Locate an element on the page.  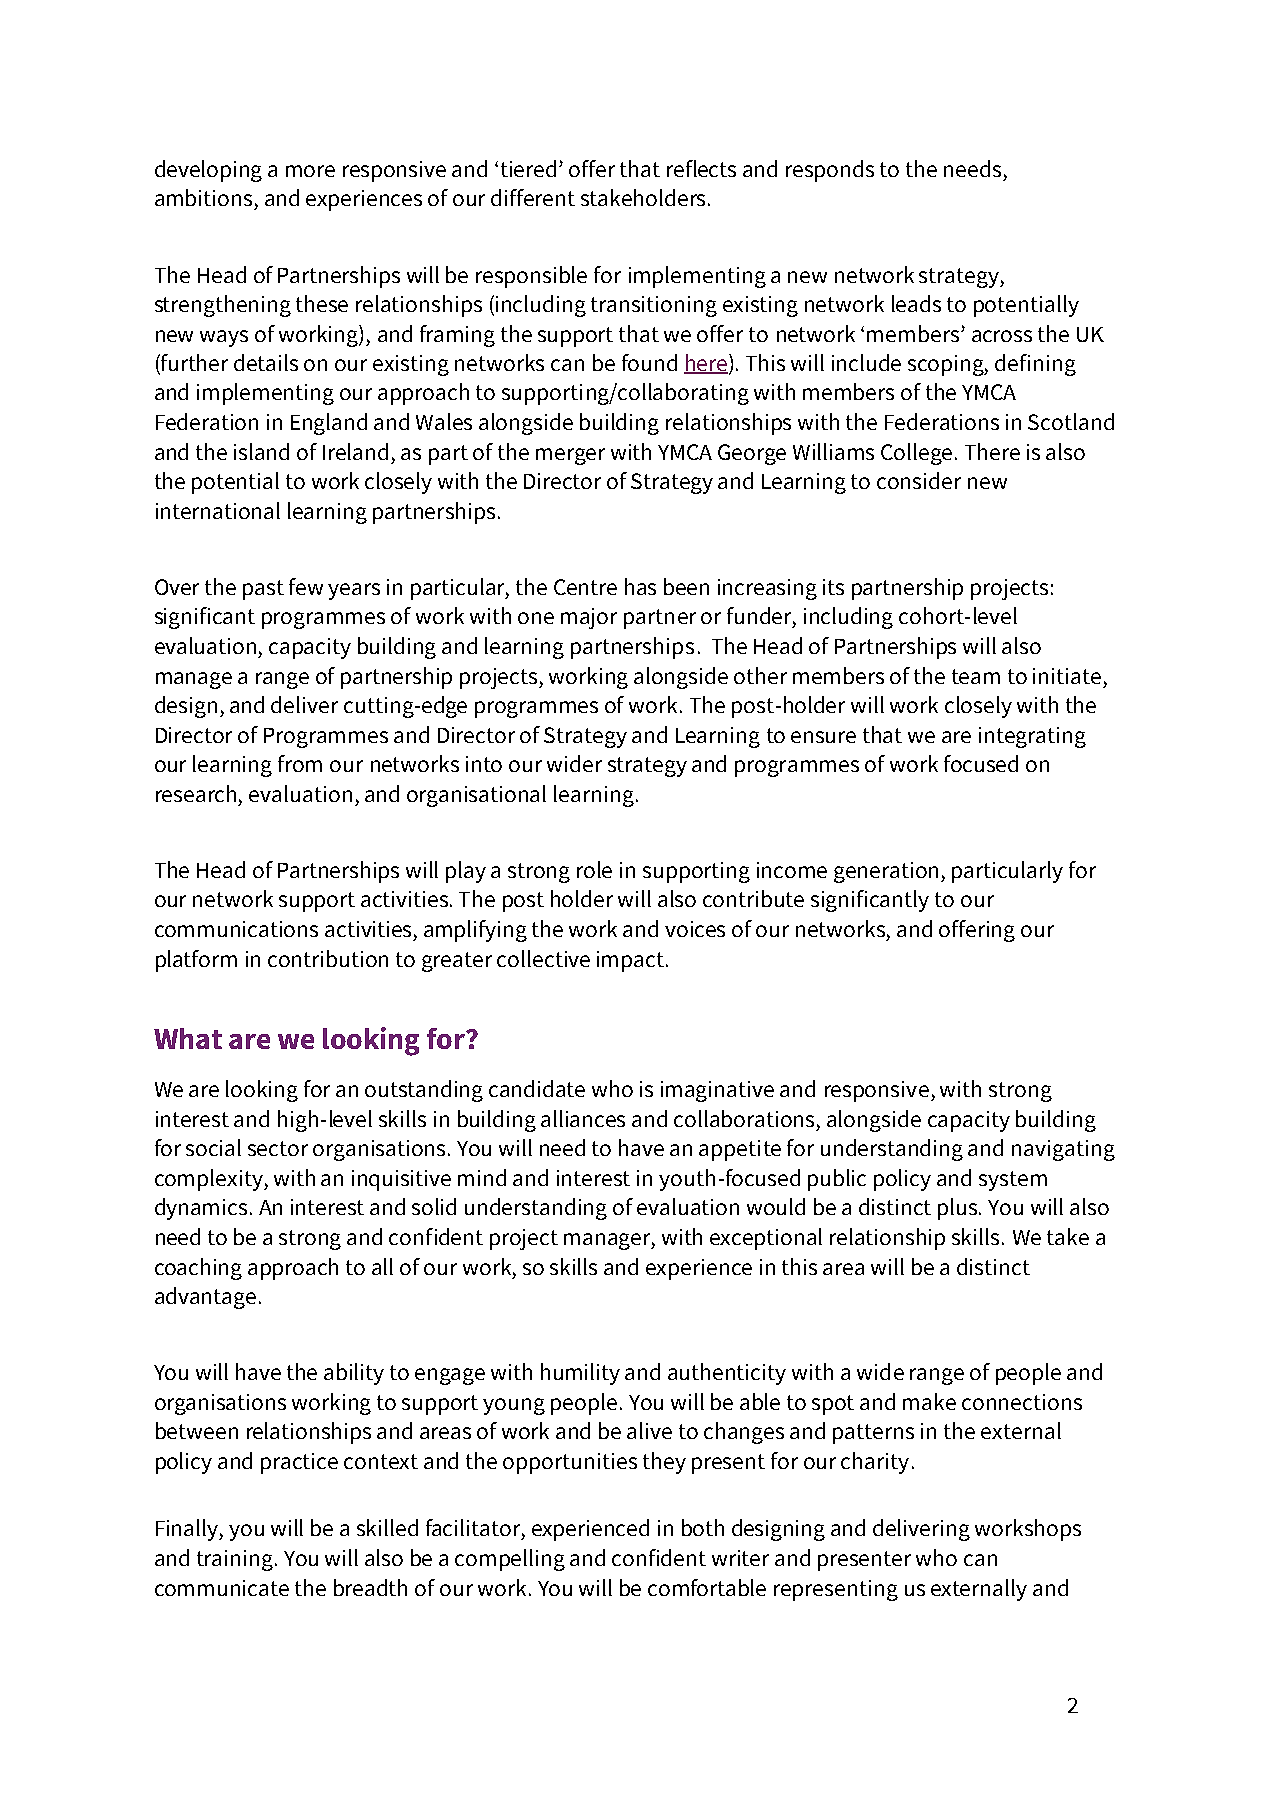
different is located at coordinates (533, 197).
